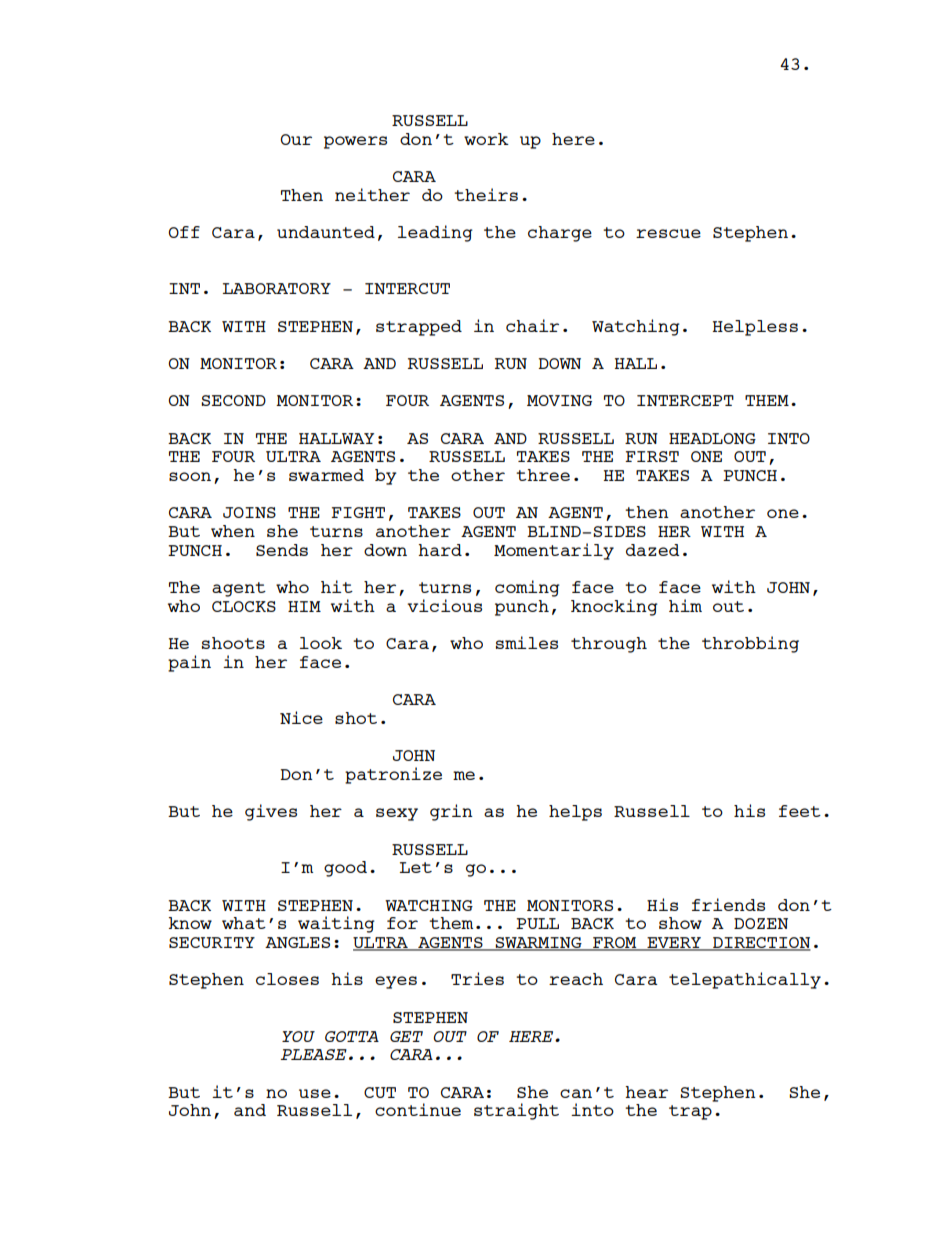  What do you see at coordinates (249, 512) in the screenshot?
I see `JOINS` at bounding box center [249, 512].
